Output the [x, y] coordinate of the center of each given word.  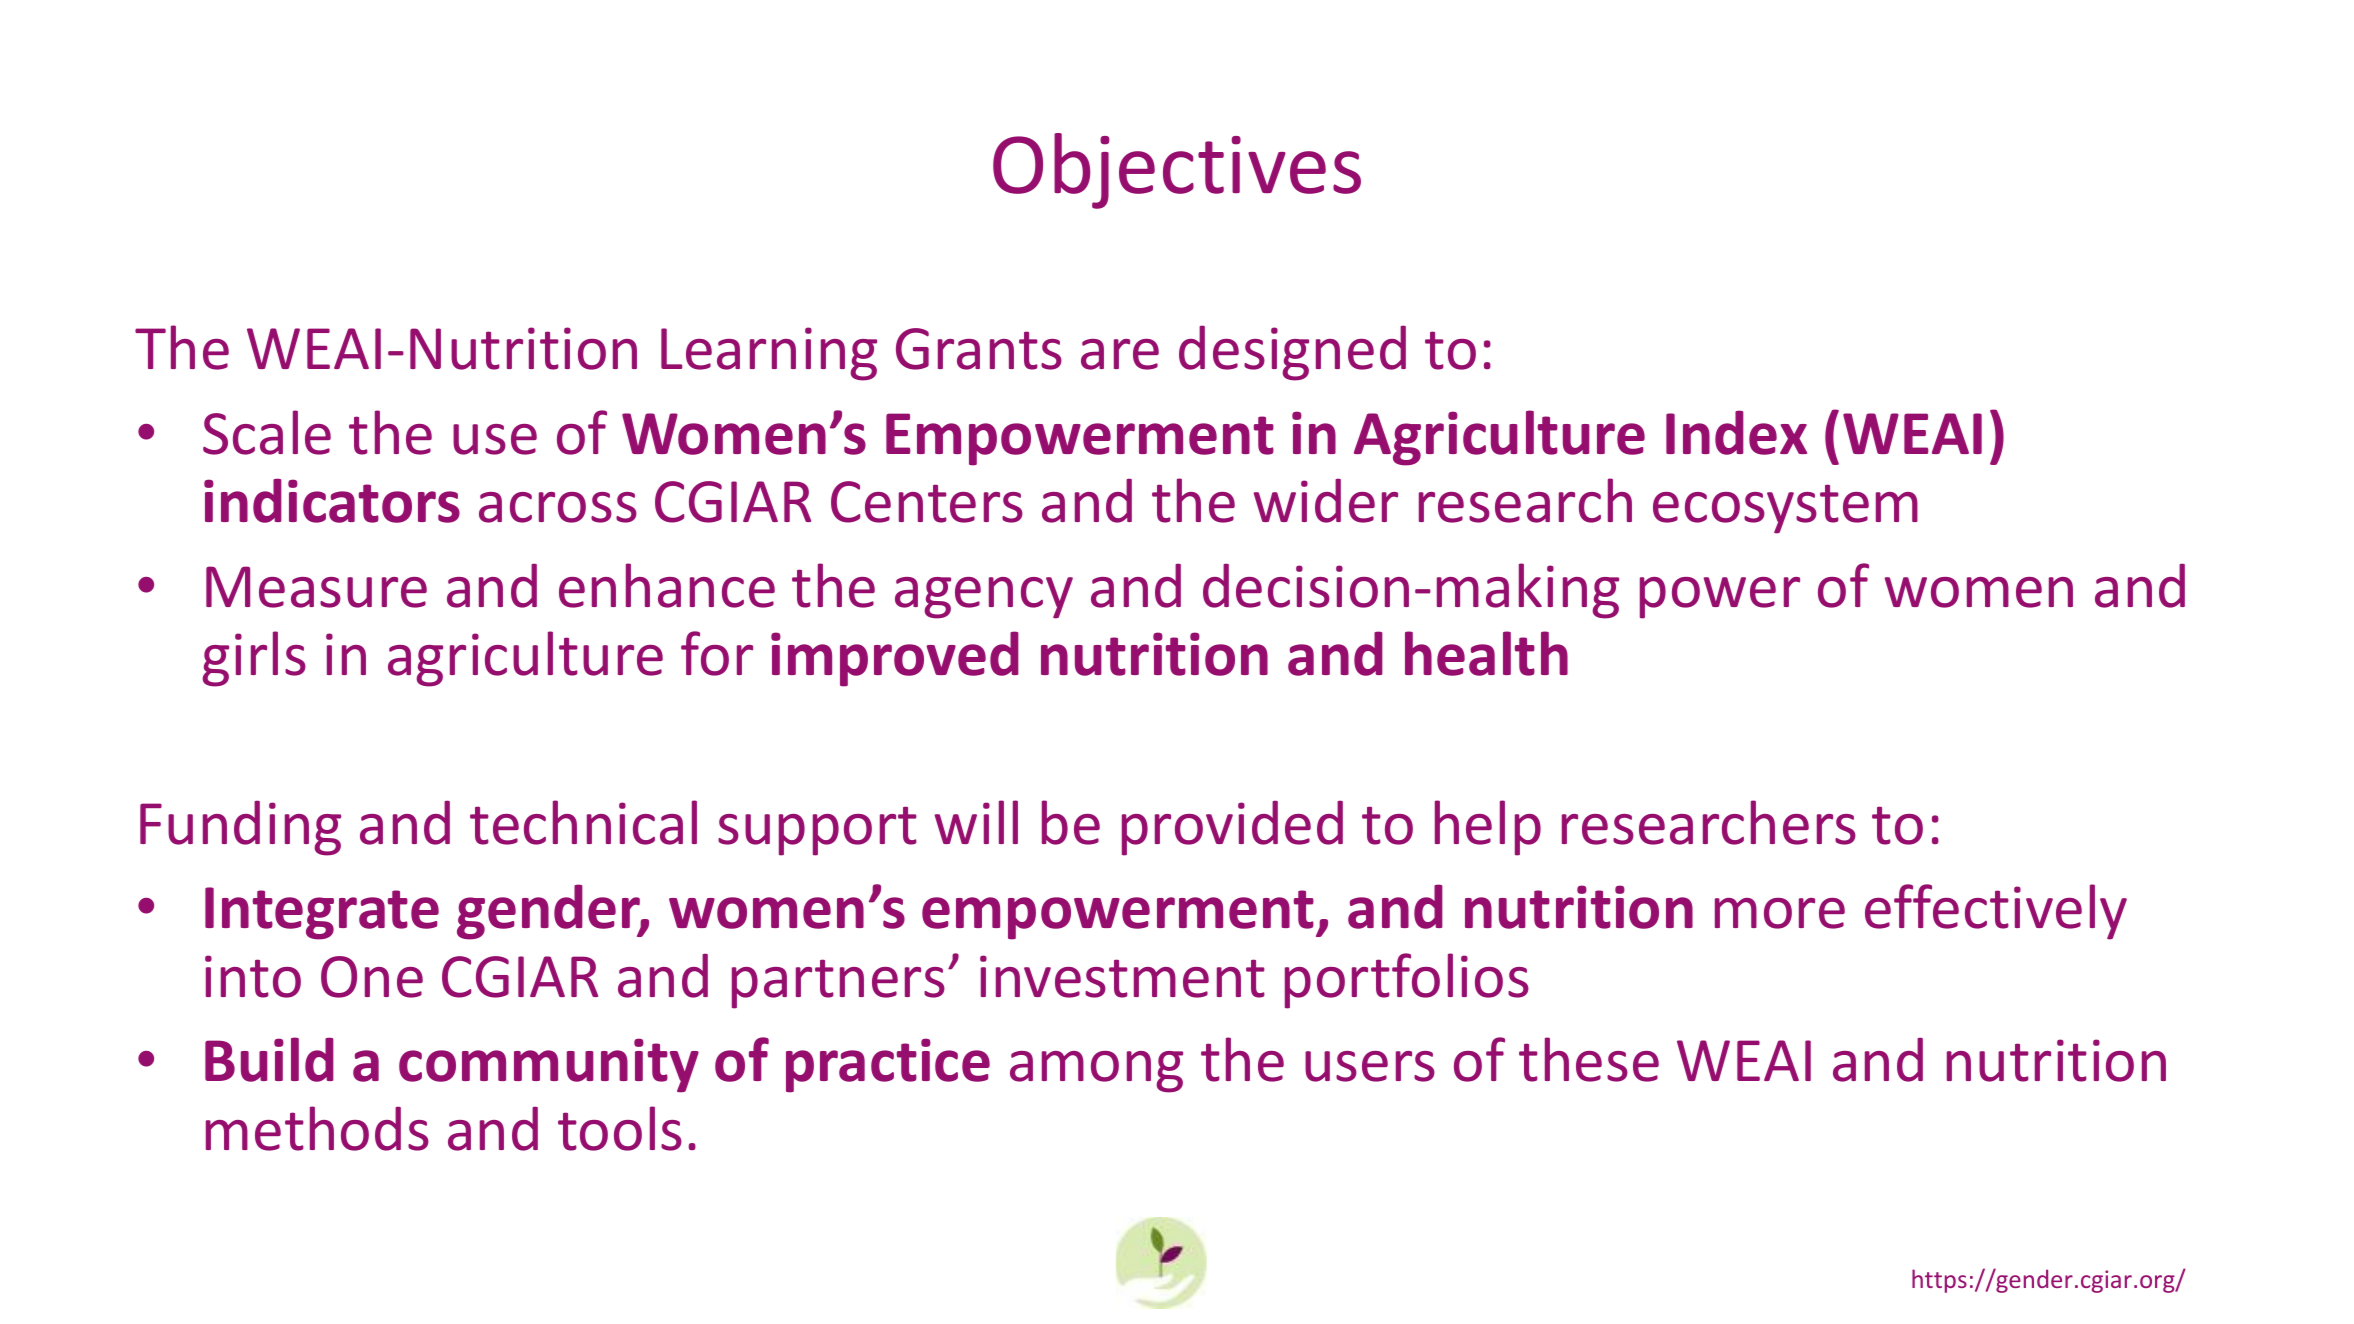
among [1096, 1072]
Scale [267, 432]
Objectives [1177, 171]
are [1120, 354]
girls [254, 659]
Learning [769, 354]
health [1486, 653]
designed [1292, 353]
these [1589, 1059]
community [549, 1065]
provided [1232, 828]
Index [1736, 433]
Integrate [322, 913]
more [1780, 913]
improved [895, 659]
